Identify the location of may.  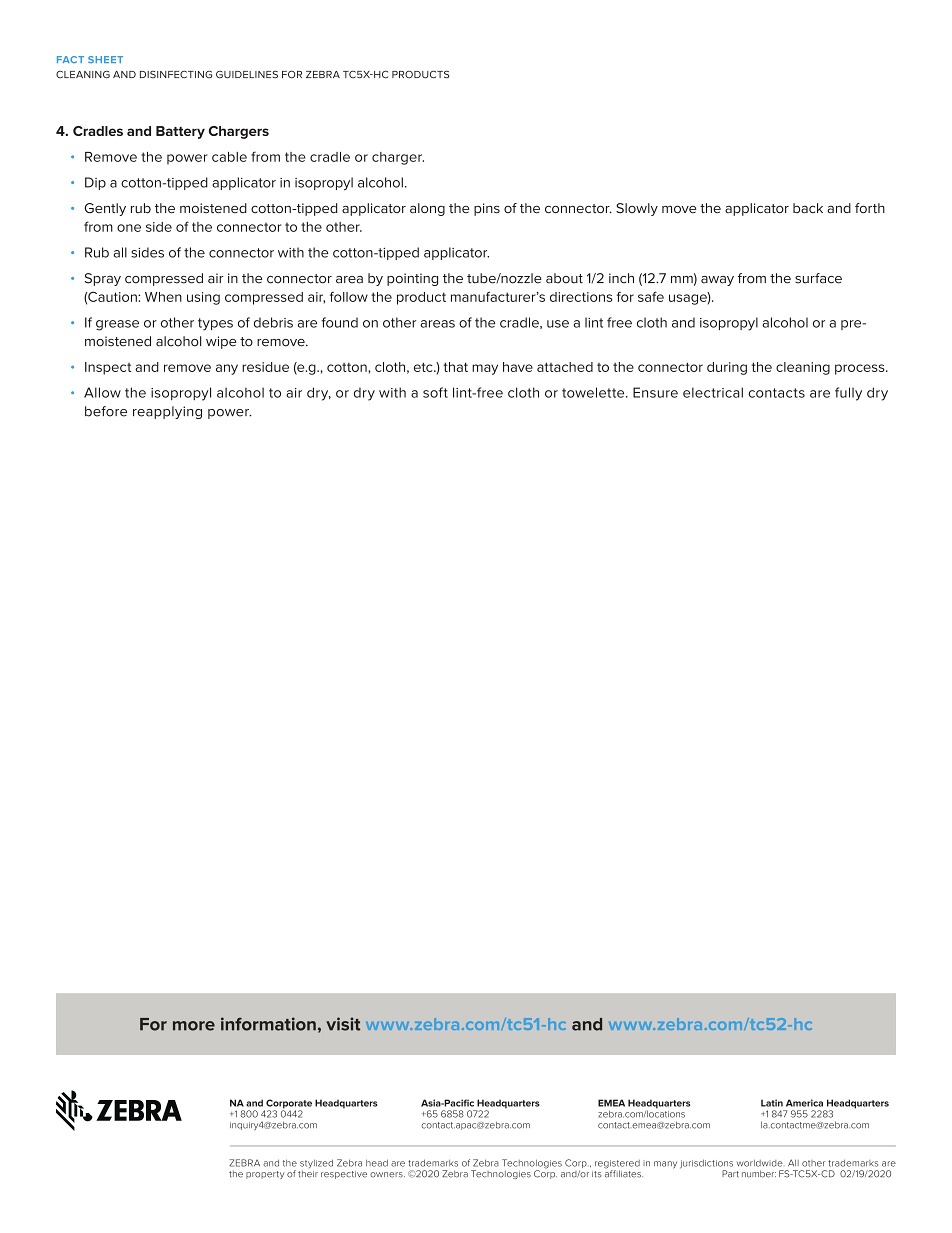
(485, 369).
